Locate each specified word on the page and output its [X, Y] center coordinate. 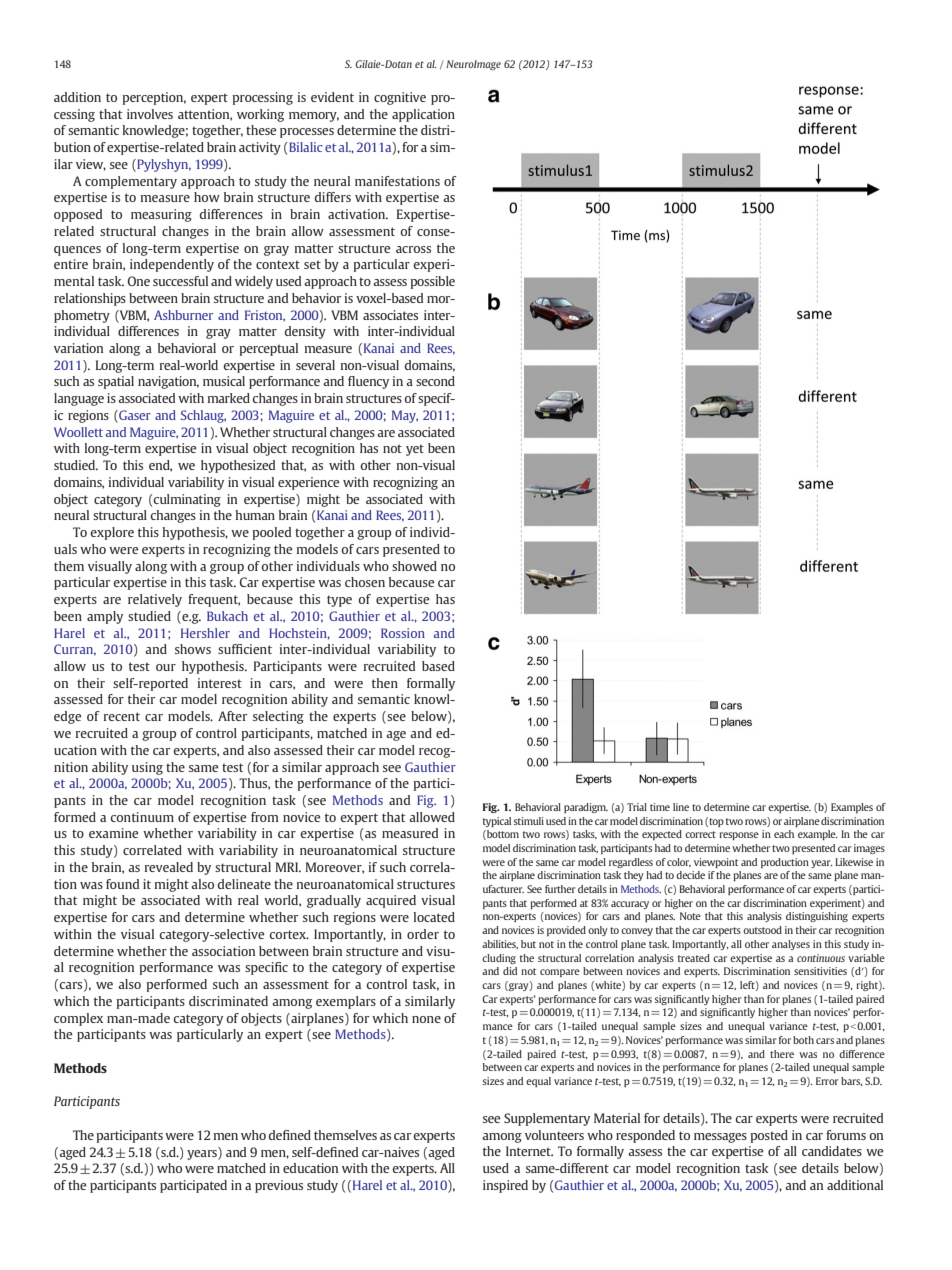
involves [150, 114]
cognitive [400, 98]
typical [497, 822]
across [413, 249]
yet [415, 450]
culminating [186, 500]
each [784, 834]
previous [279, 1186]
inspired [505, 1186]
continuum [142, 817]
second [435, 381]
